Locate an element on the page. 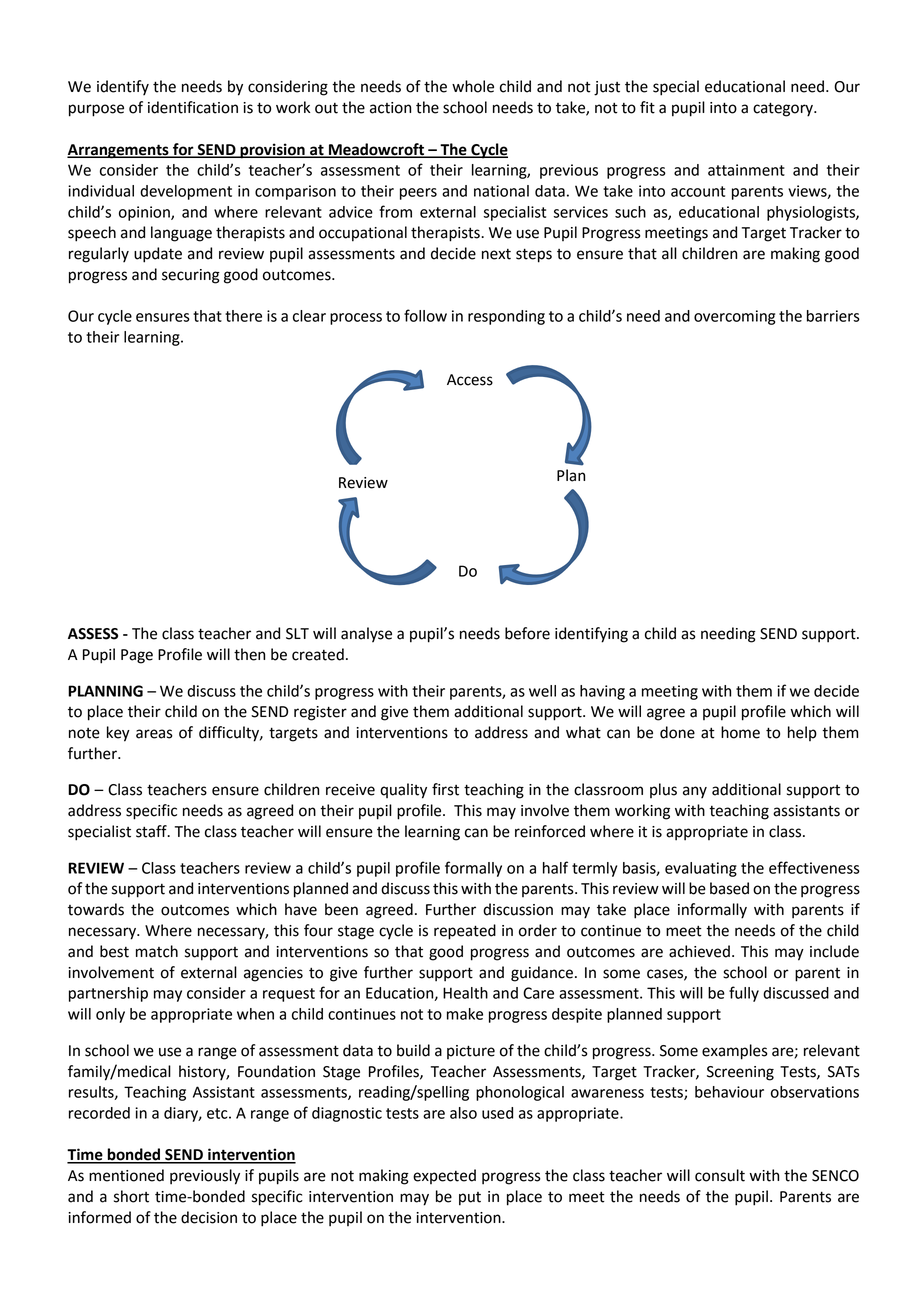  consult is located at coordinates (720, 1175).
